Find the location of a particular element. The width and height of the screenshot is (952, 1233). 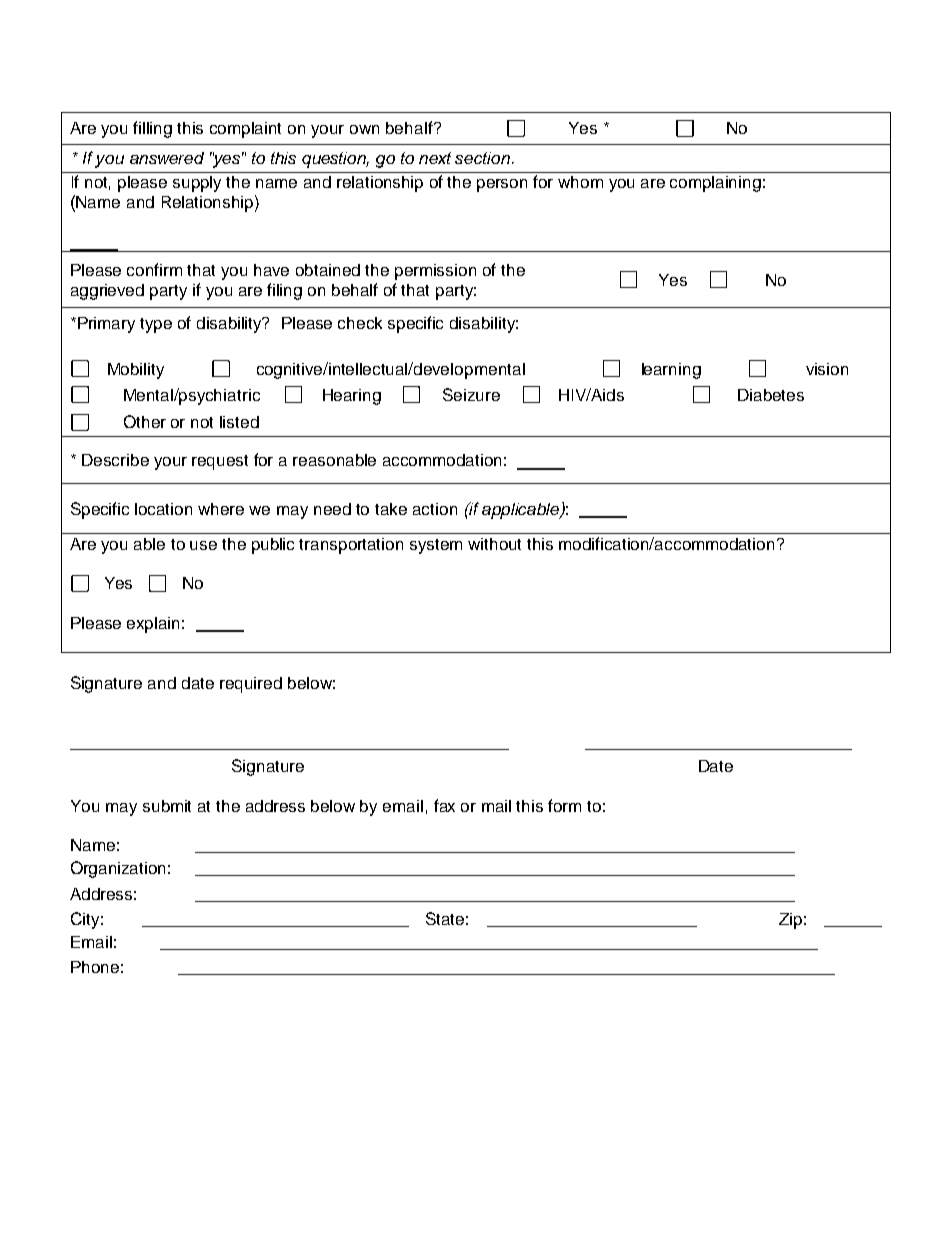

complaining is located at coordinates (715, 184).
